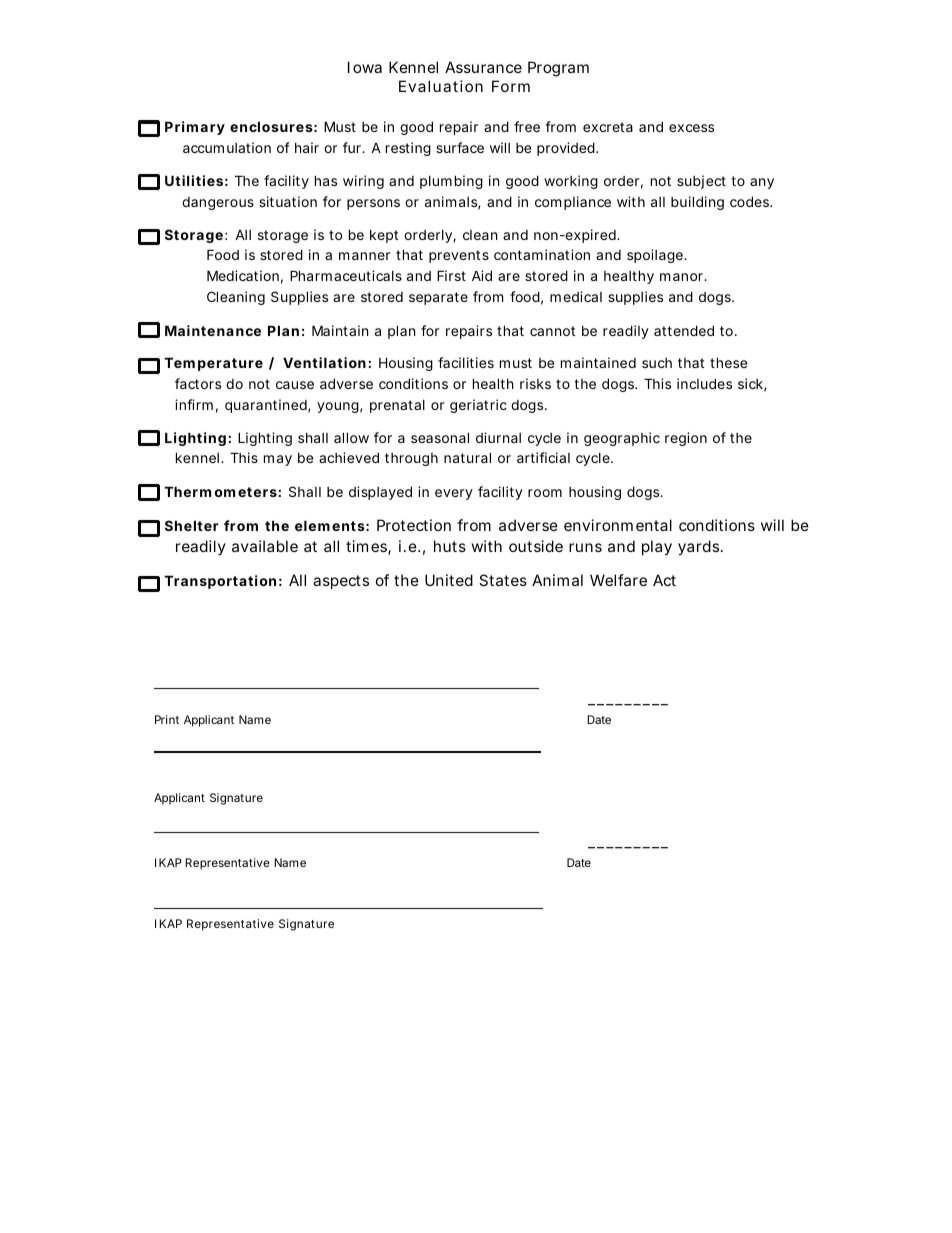 The height and width of the page is (1233, 952). I want to click on huts, so click(450, 546).
